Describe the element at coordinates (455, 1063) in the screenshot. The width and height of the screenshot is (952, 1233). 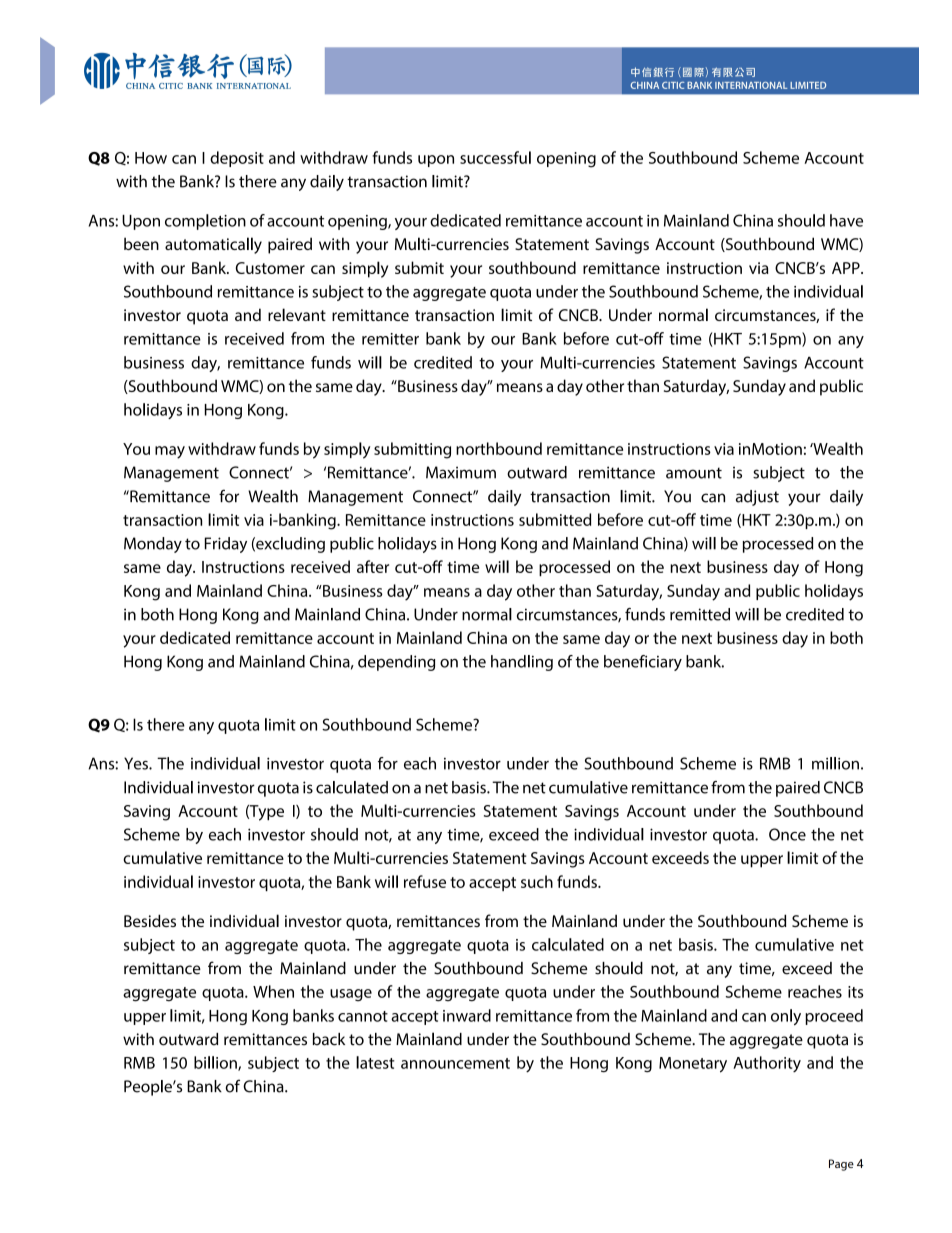
I see `announcement` at that location.
